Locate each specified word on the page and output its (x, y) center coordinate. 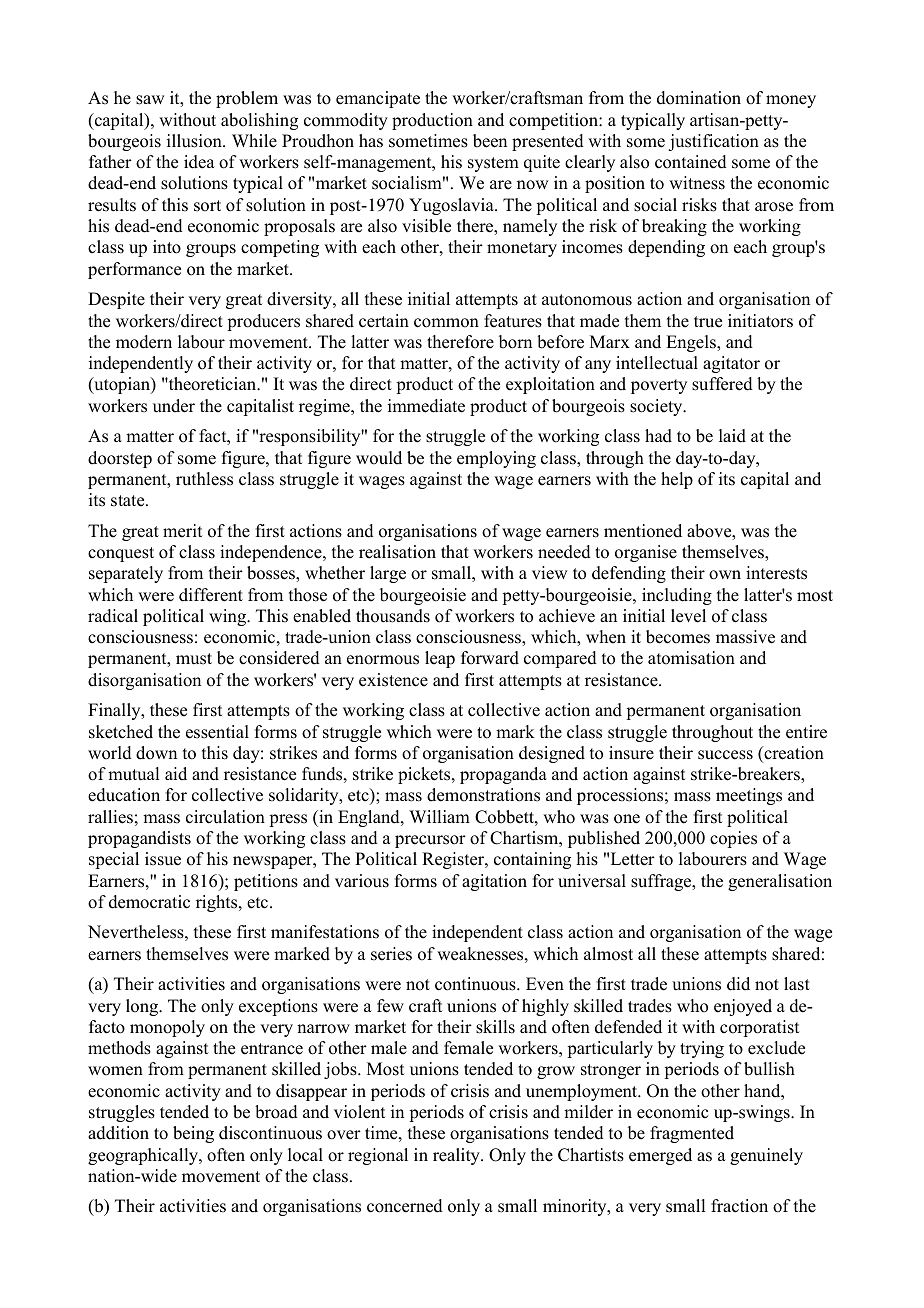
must (194, 659)
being (193, 1134)
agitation (494, 882)
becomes (678, 637)
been (490, 141)
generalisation (780, 882)
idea (199, 162)
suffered (722, 384)
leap (440, 659)
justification (713, 142)
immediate (426, 406)
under (174, 406)
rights (218, 903)
